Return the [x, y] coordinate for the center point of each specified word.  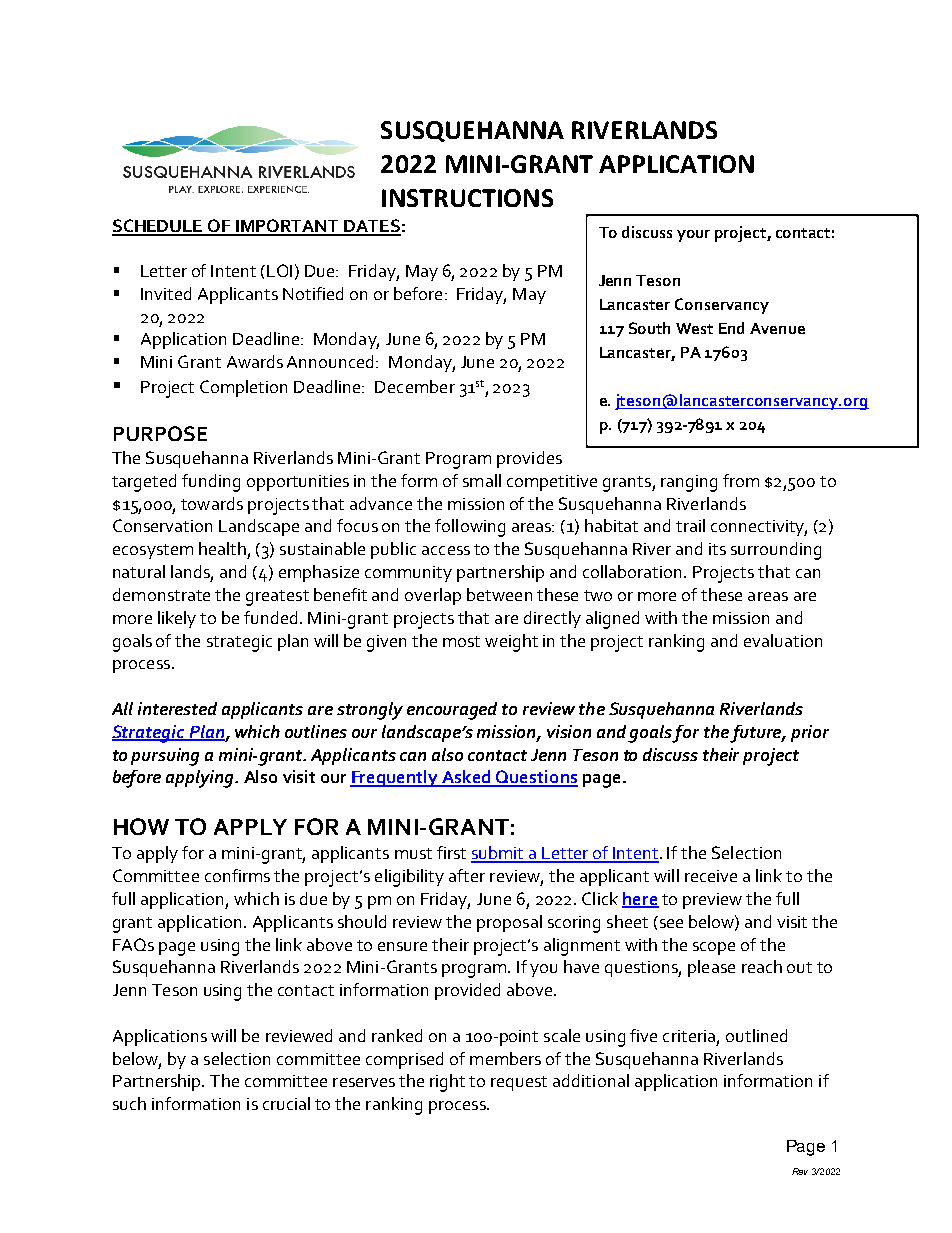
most [461, 641]
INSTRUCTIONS [467, 198]
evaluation [783, 640]
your [693, 236]
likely [177, 619]
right [447, 1083]
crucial [286, 1103]
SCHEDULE [159, 227]
